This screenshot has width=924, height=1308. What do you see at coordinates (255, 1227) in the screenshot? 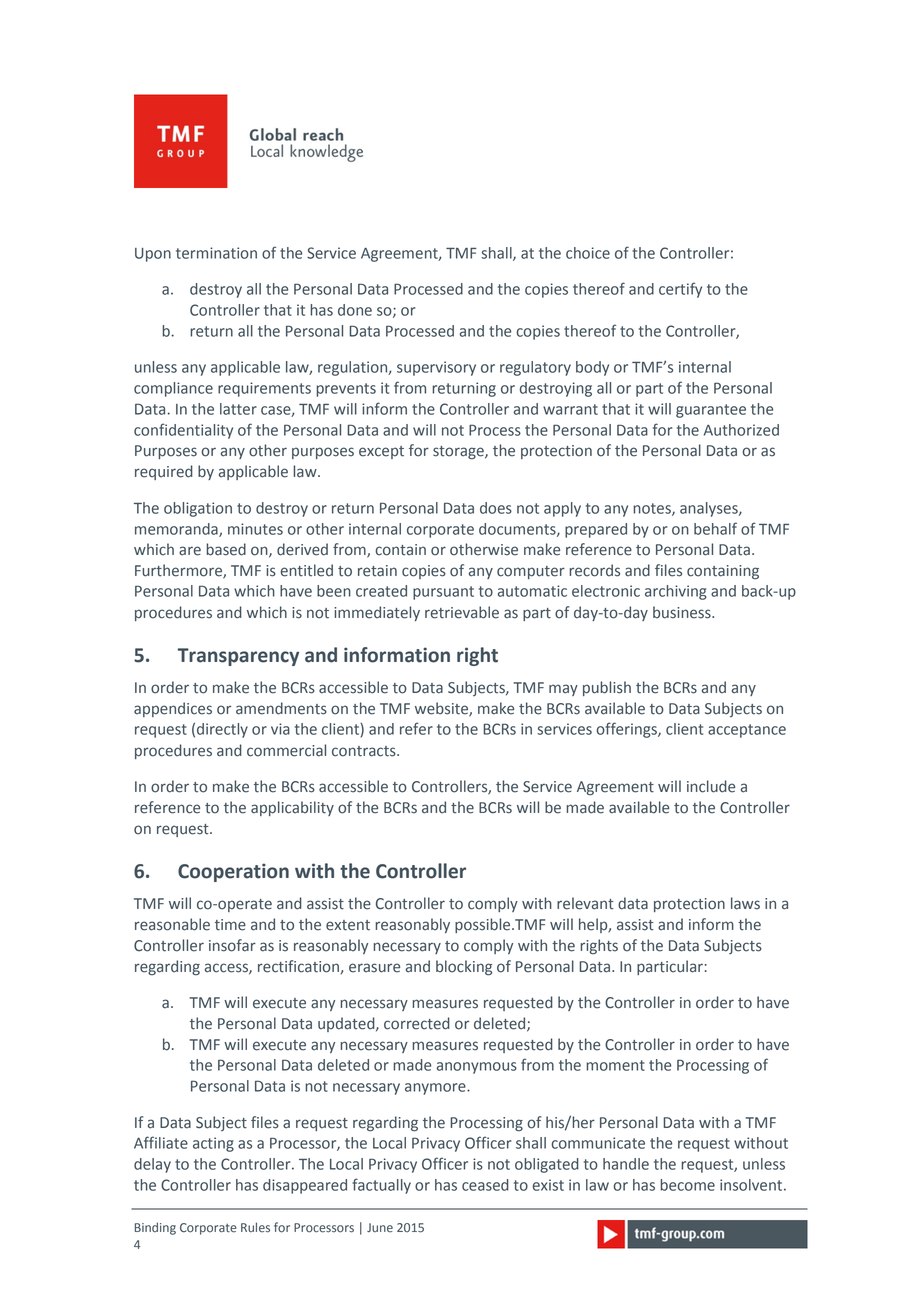
I see `Rules` at bounding box center [255, 1227].
